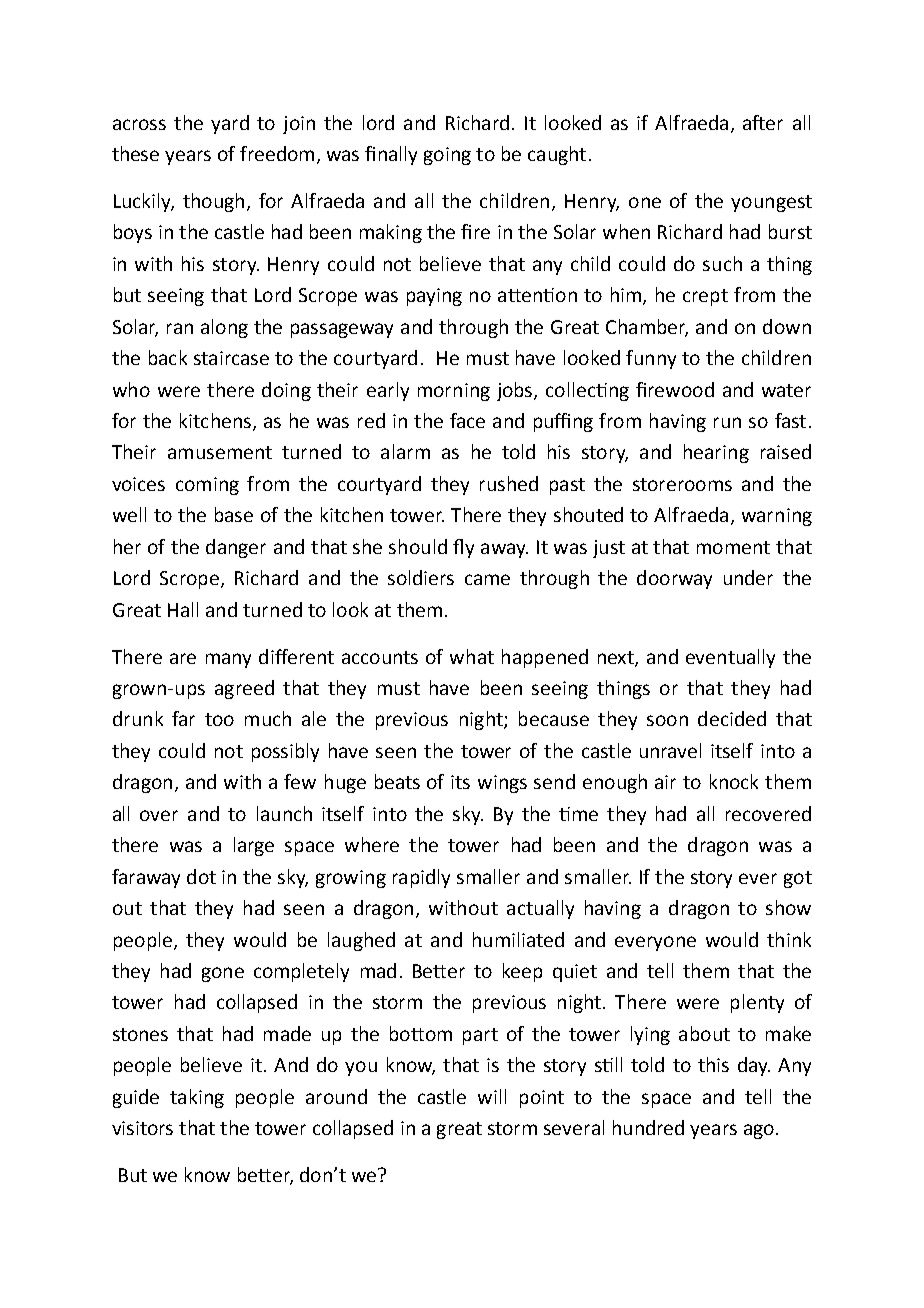  What do you see at coordinates (502, 784) in the screenshot?
I see `wings` at bounding box center [502, 784].
